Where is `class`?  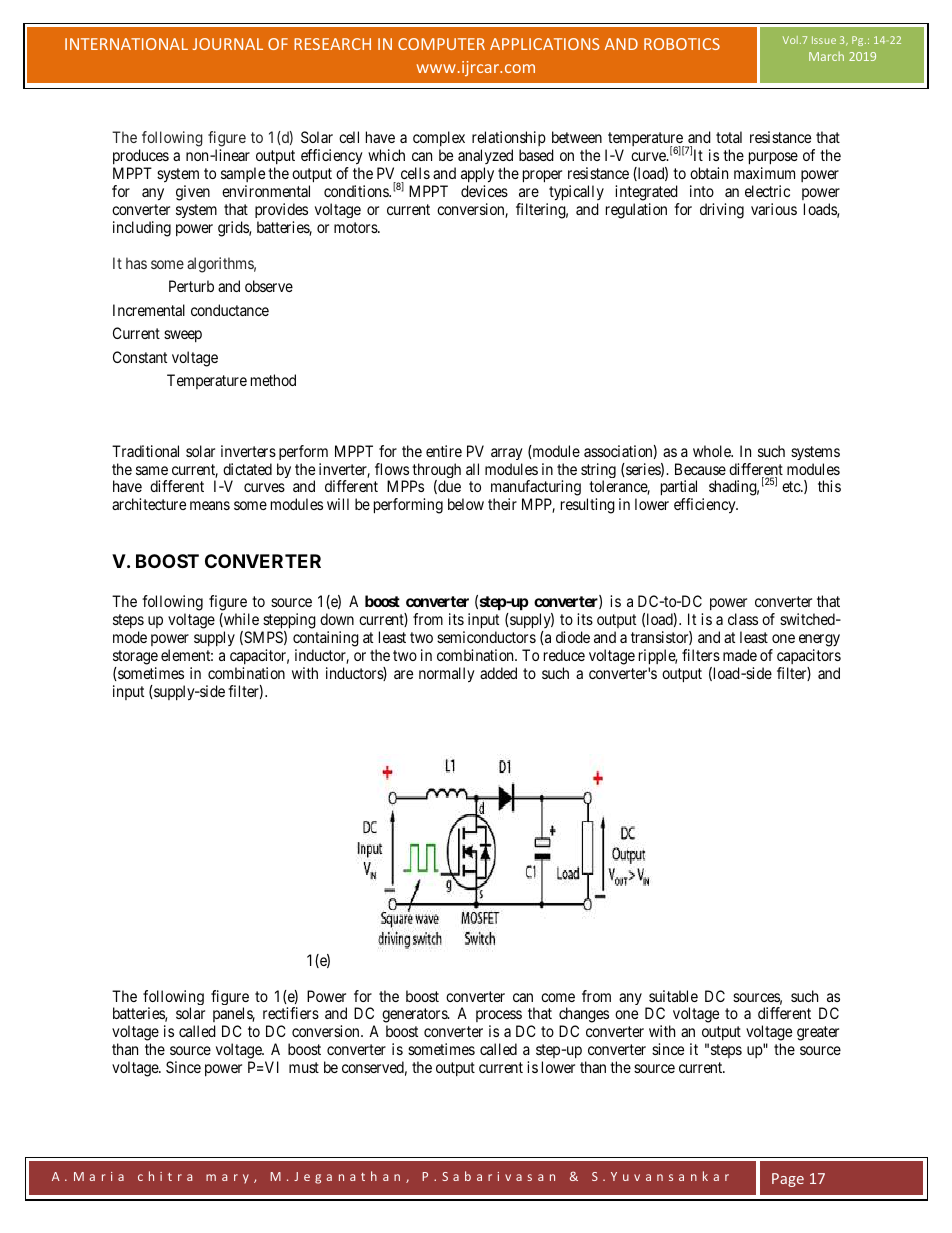 class is located at coordinates (743, 619).
